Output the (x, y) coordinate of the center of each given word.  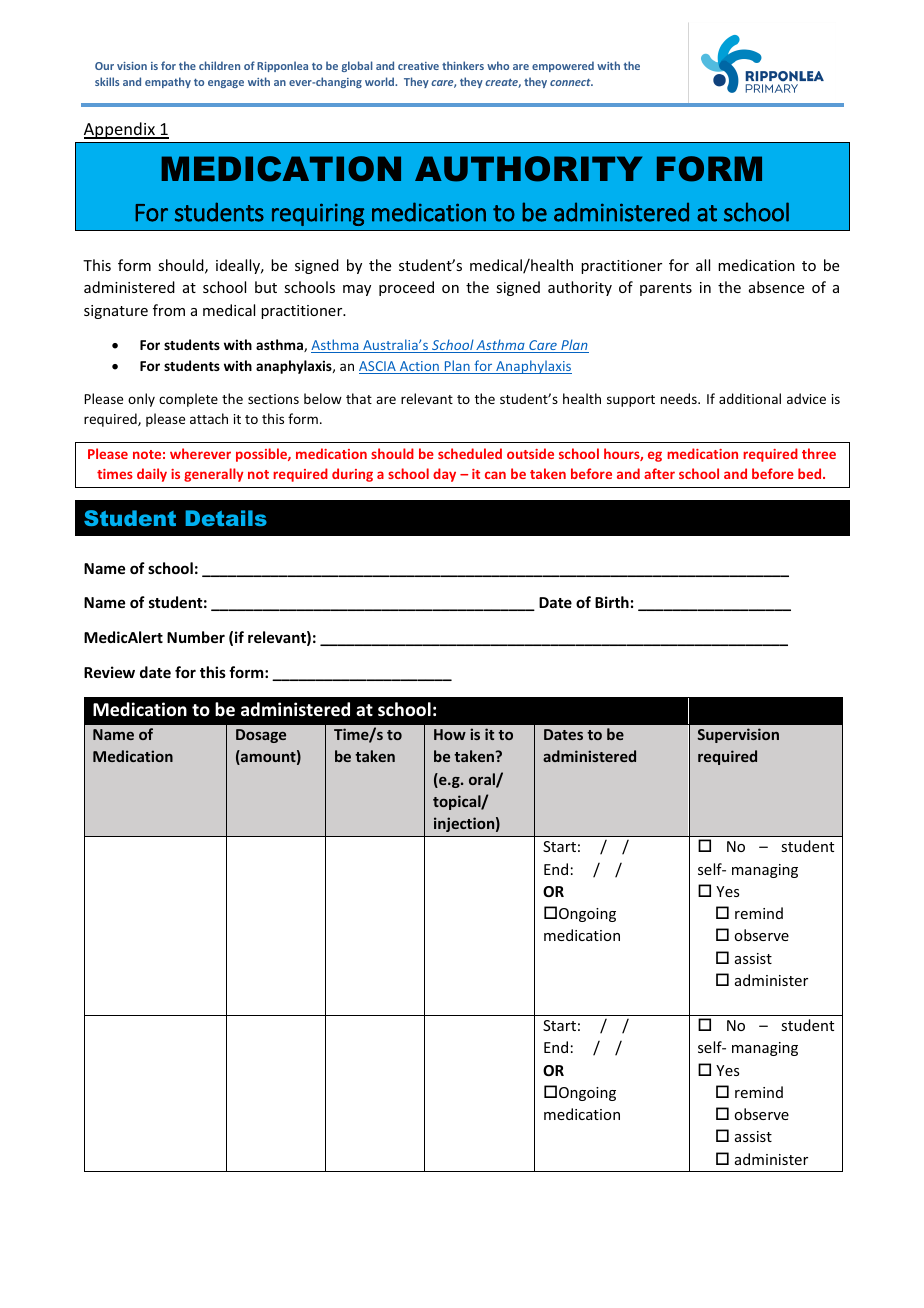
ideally (239, 266)
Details (226, 518)
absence (776, 287)
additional (750, 398)
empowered (563, 66)
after (659, 473)
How (450, 734)
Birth (612, 602)
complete (188, 400)
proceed (406, 288)
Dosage (261, 736)
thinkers (463, 65)
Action (419, 367)
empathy (168, 82)
